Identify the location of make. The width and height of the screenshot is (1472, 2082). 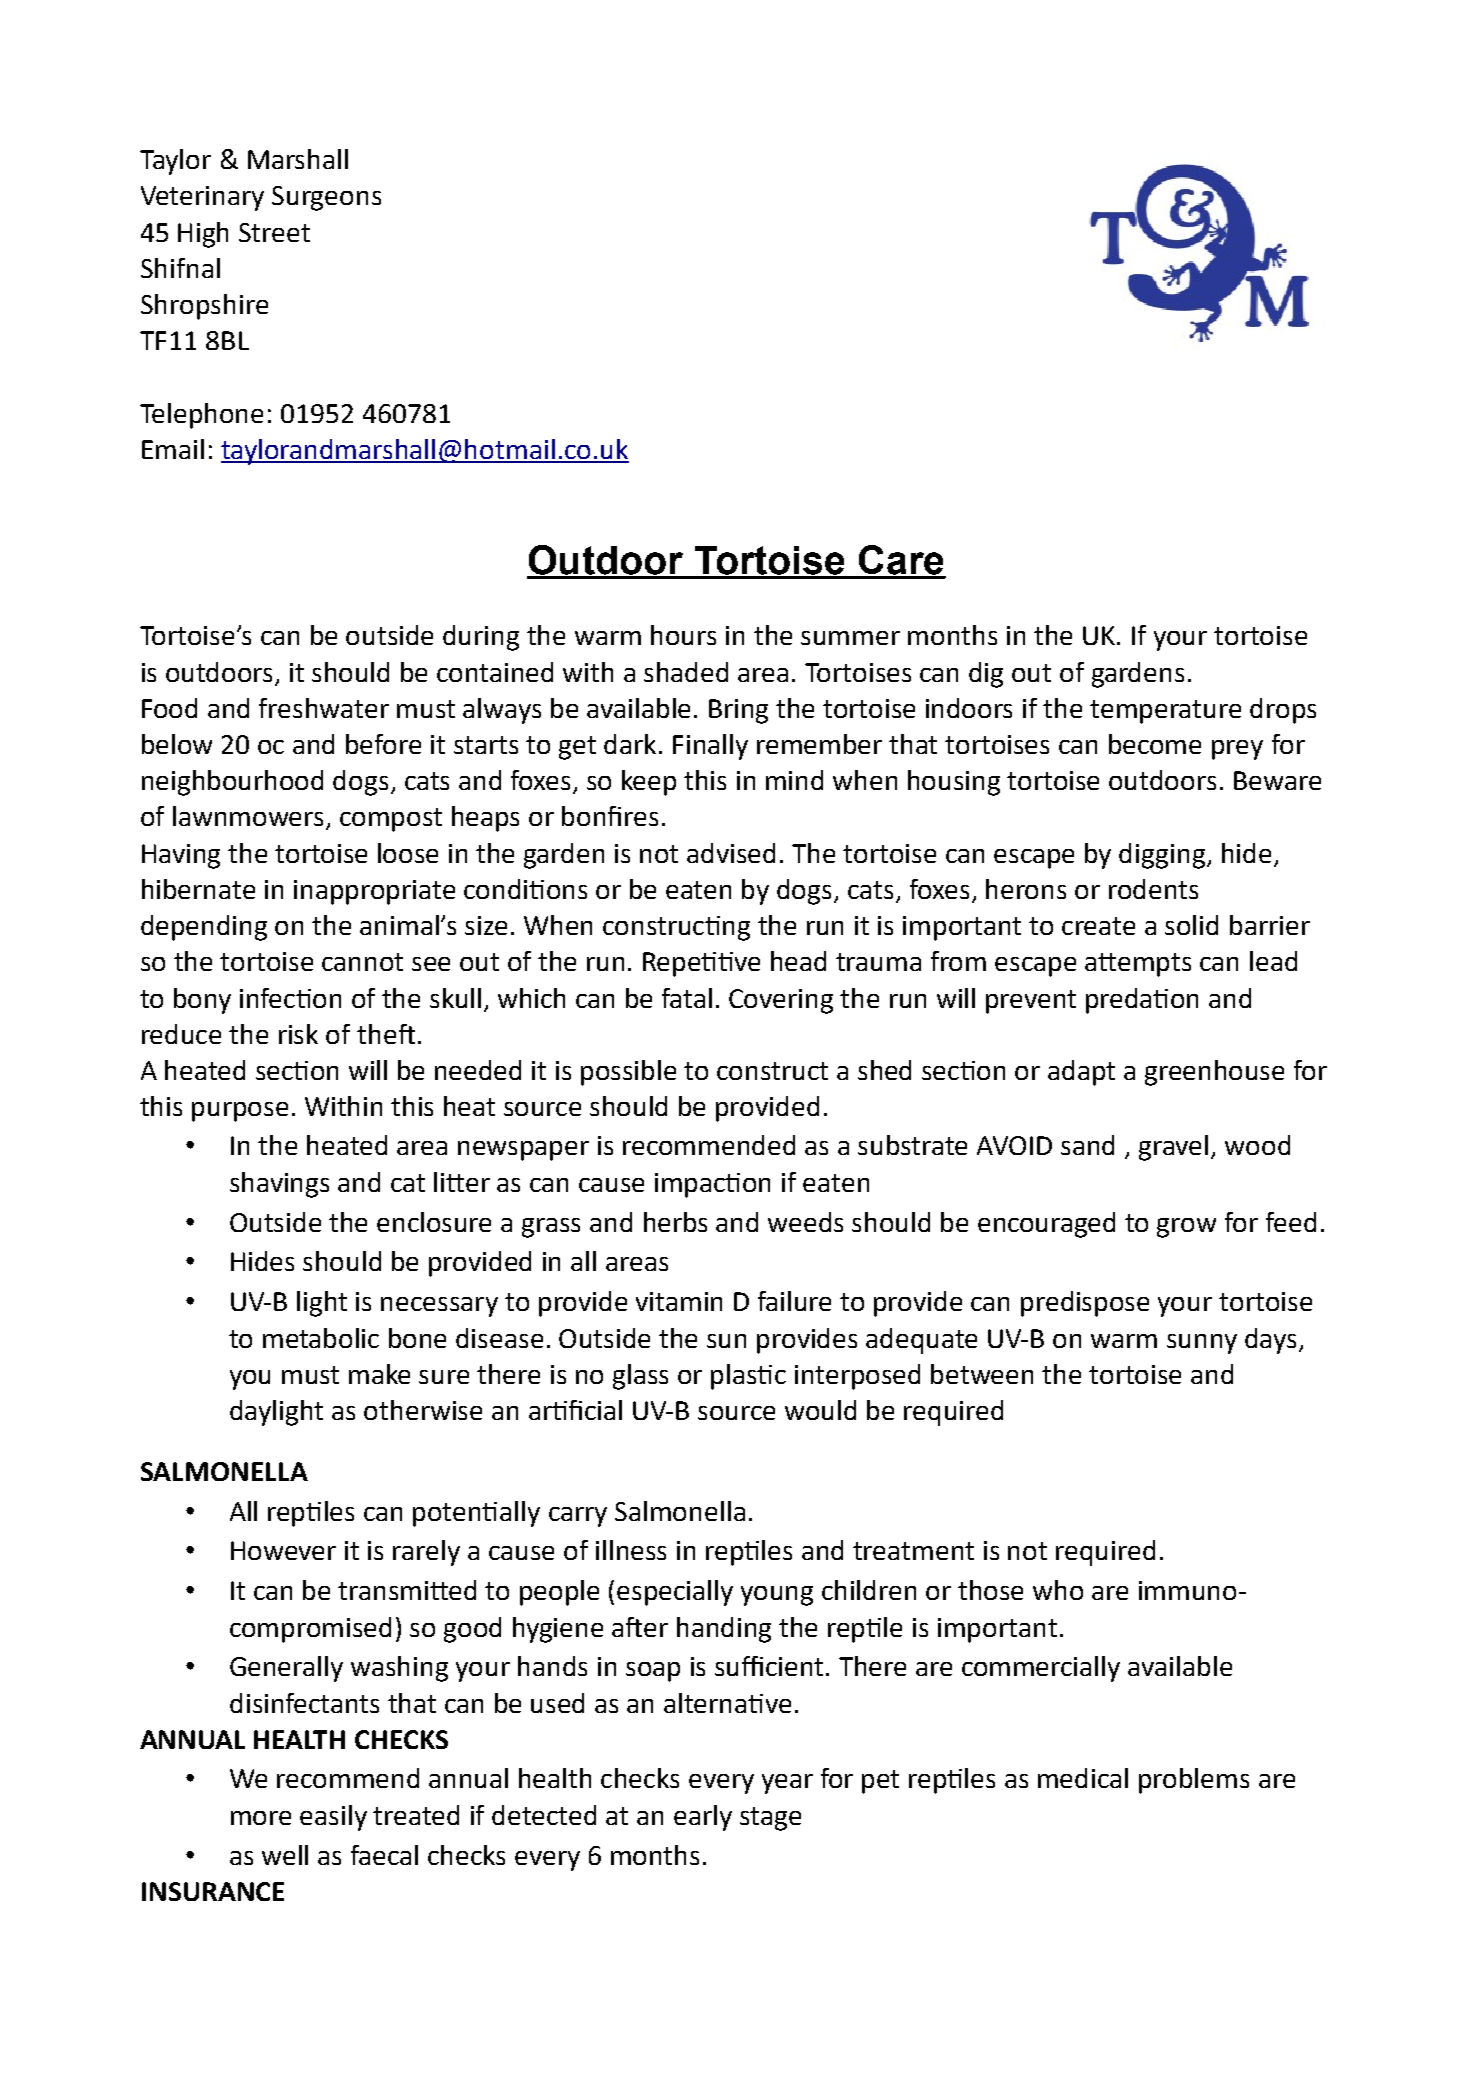
(379, 1374).
